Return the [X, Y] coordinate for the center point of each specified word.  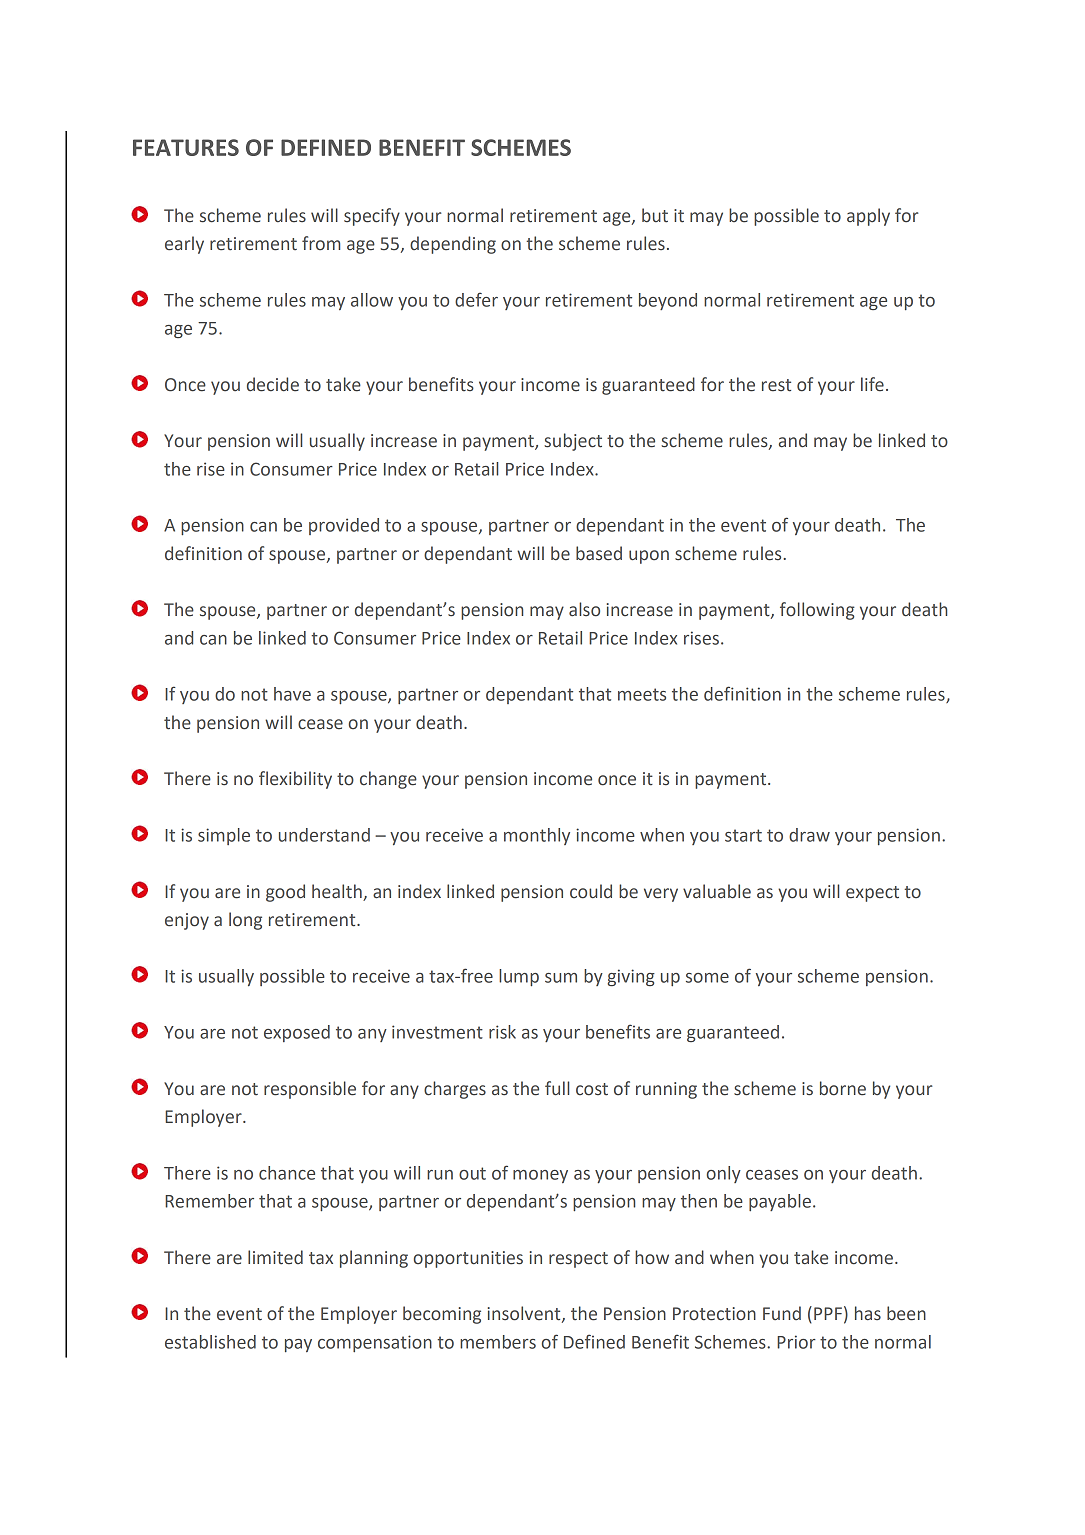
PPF [828, 1313]
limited [275, 1257]
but [655, 215]
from [321, 243]
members [498, 1342]
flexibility [295, 780]
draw [809, 835]
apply [868, 217]
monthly [537, 836]
